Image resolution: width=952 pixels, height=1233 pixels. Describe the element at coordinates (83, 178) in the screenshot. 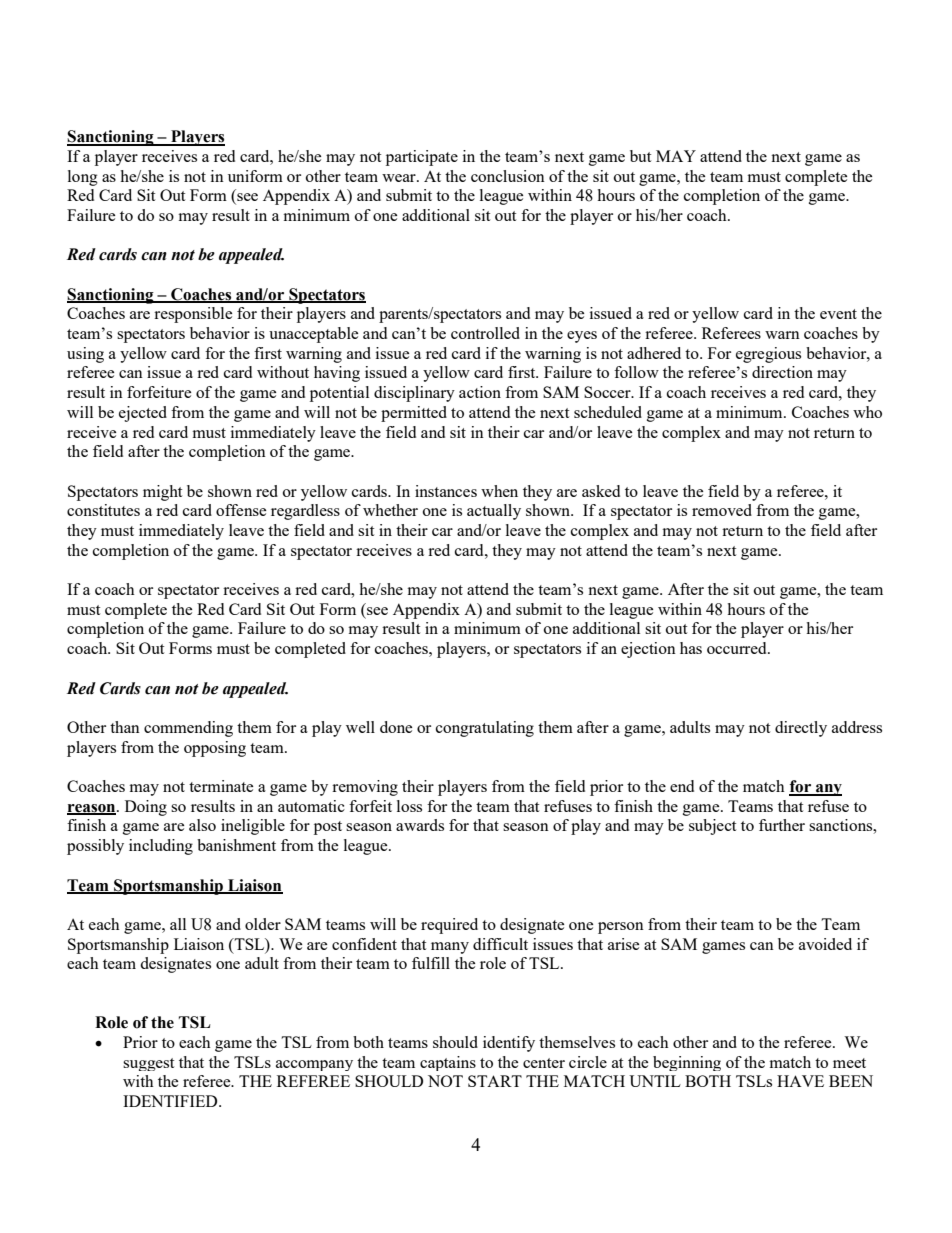

I see `long` at that location.
